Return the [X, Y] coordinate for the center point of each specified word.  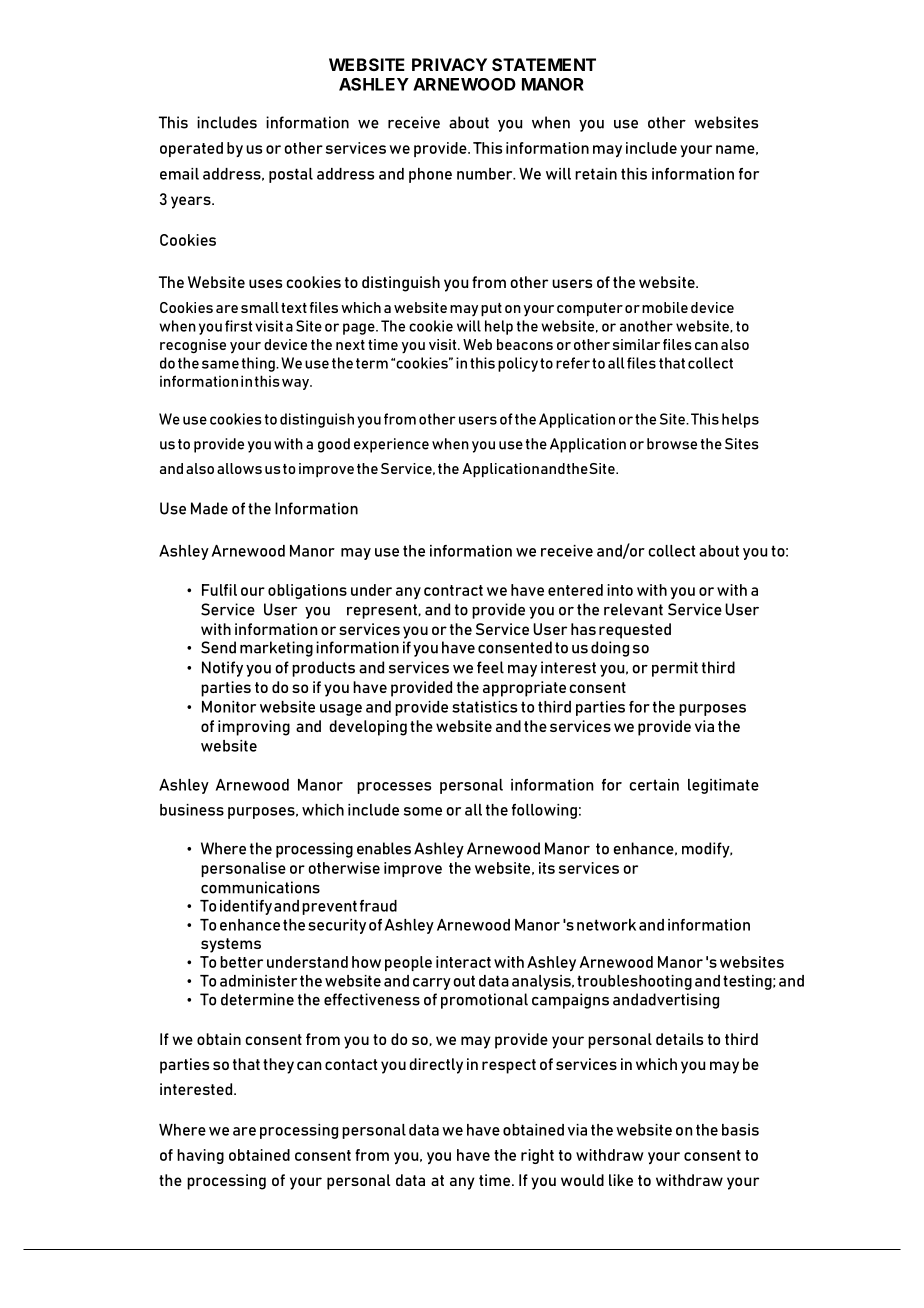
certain [654, 785]
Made [209, 508]
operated [191, 149]
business [192, 810]
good [334, 445]
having [200, 1156]
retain [596, 174]
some [423, 811]
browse [672, 444]
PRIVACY [449, 64]
